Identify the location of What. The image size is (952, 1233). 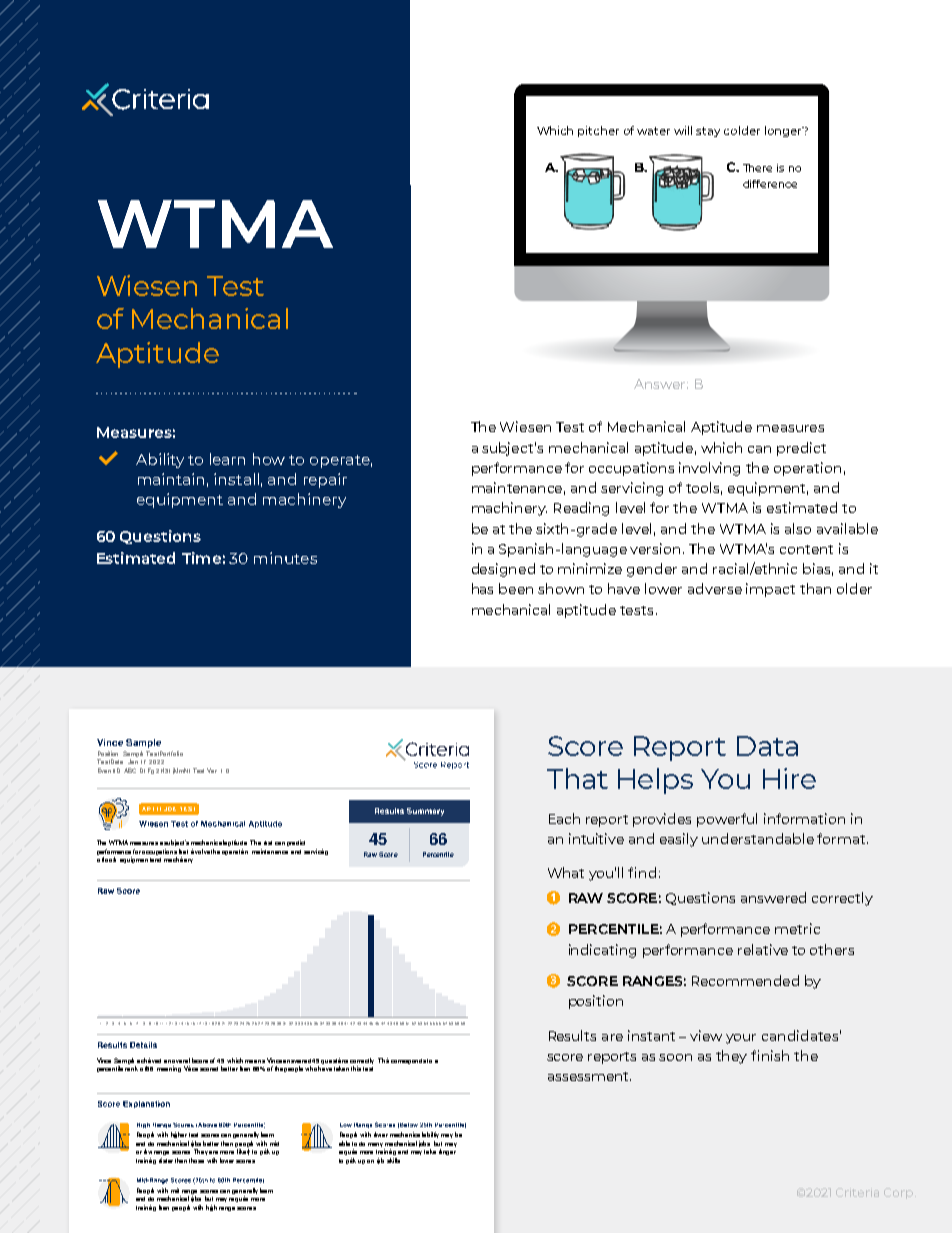
(566, 872).
